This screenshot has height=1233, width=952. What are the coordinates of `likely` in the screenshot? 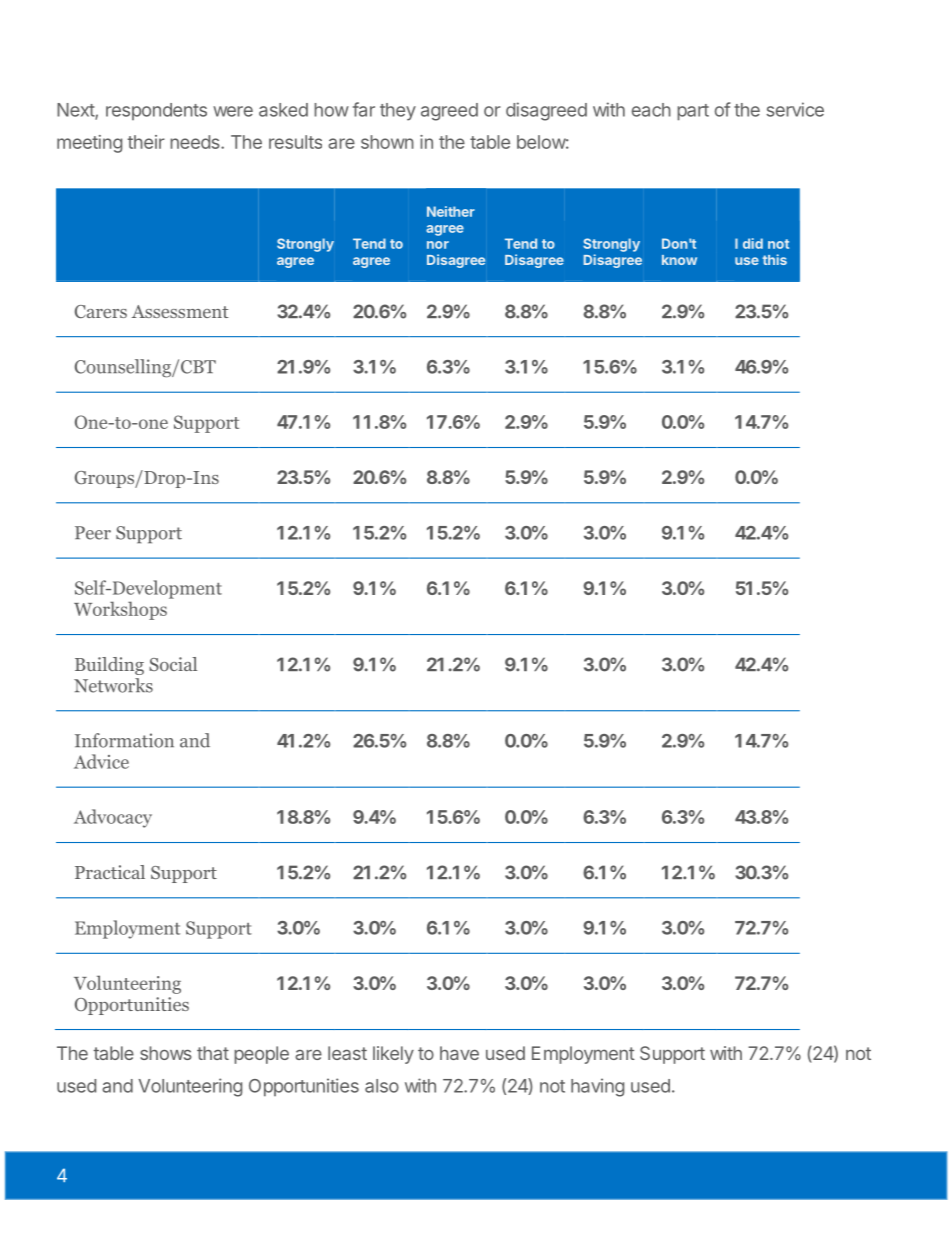 It's located at (393, 1055).
